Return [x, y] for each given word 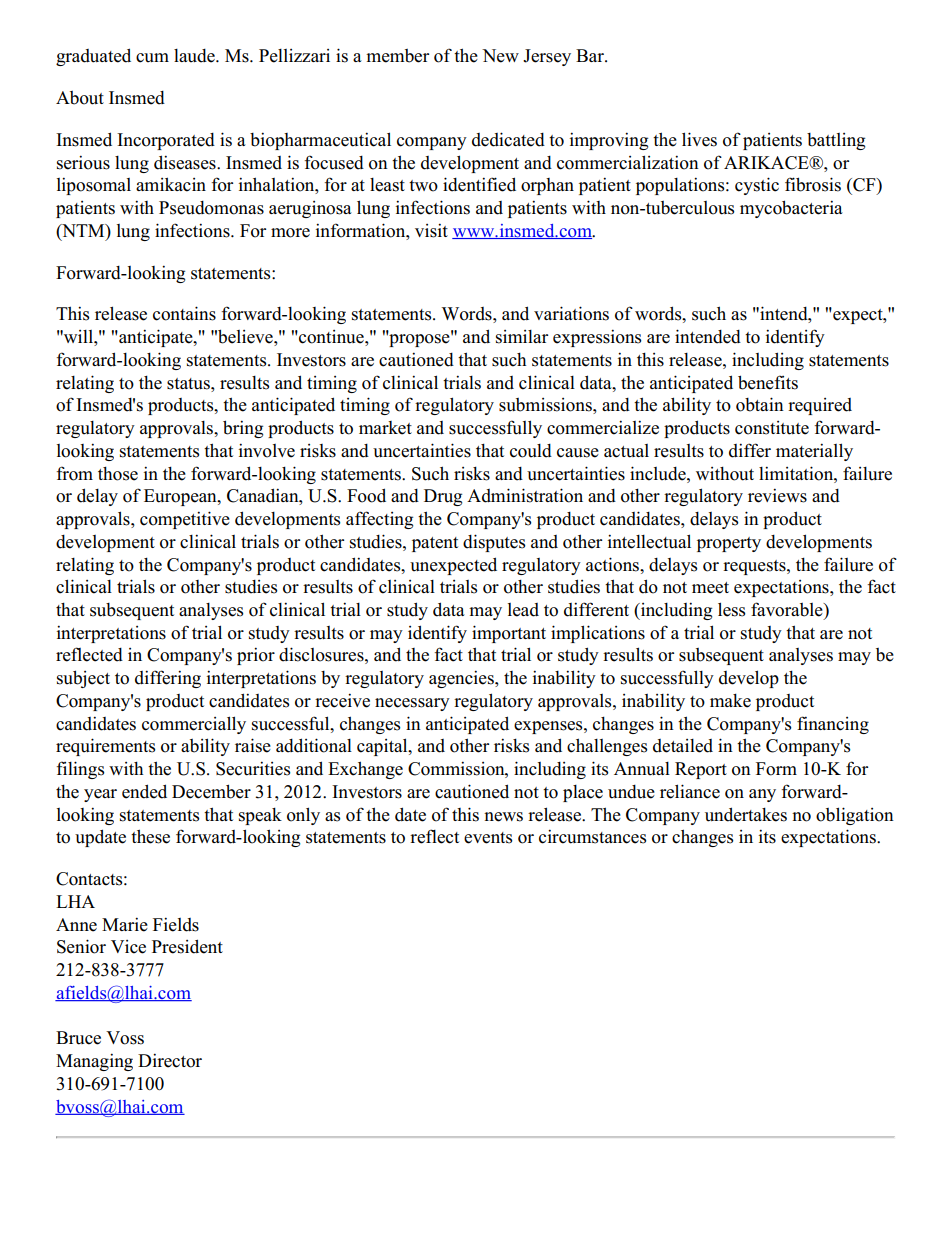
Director [170, 1060]
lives [699, 139]
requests [755, 567]
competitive [185, 520]
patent [435, 544]
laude [195, 56]
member [397, 56]
